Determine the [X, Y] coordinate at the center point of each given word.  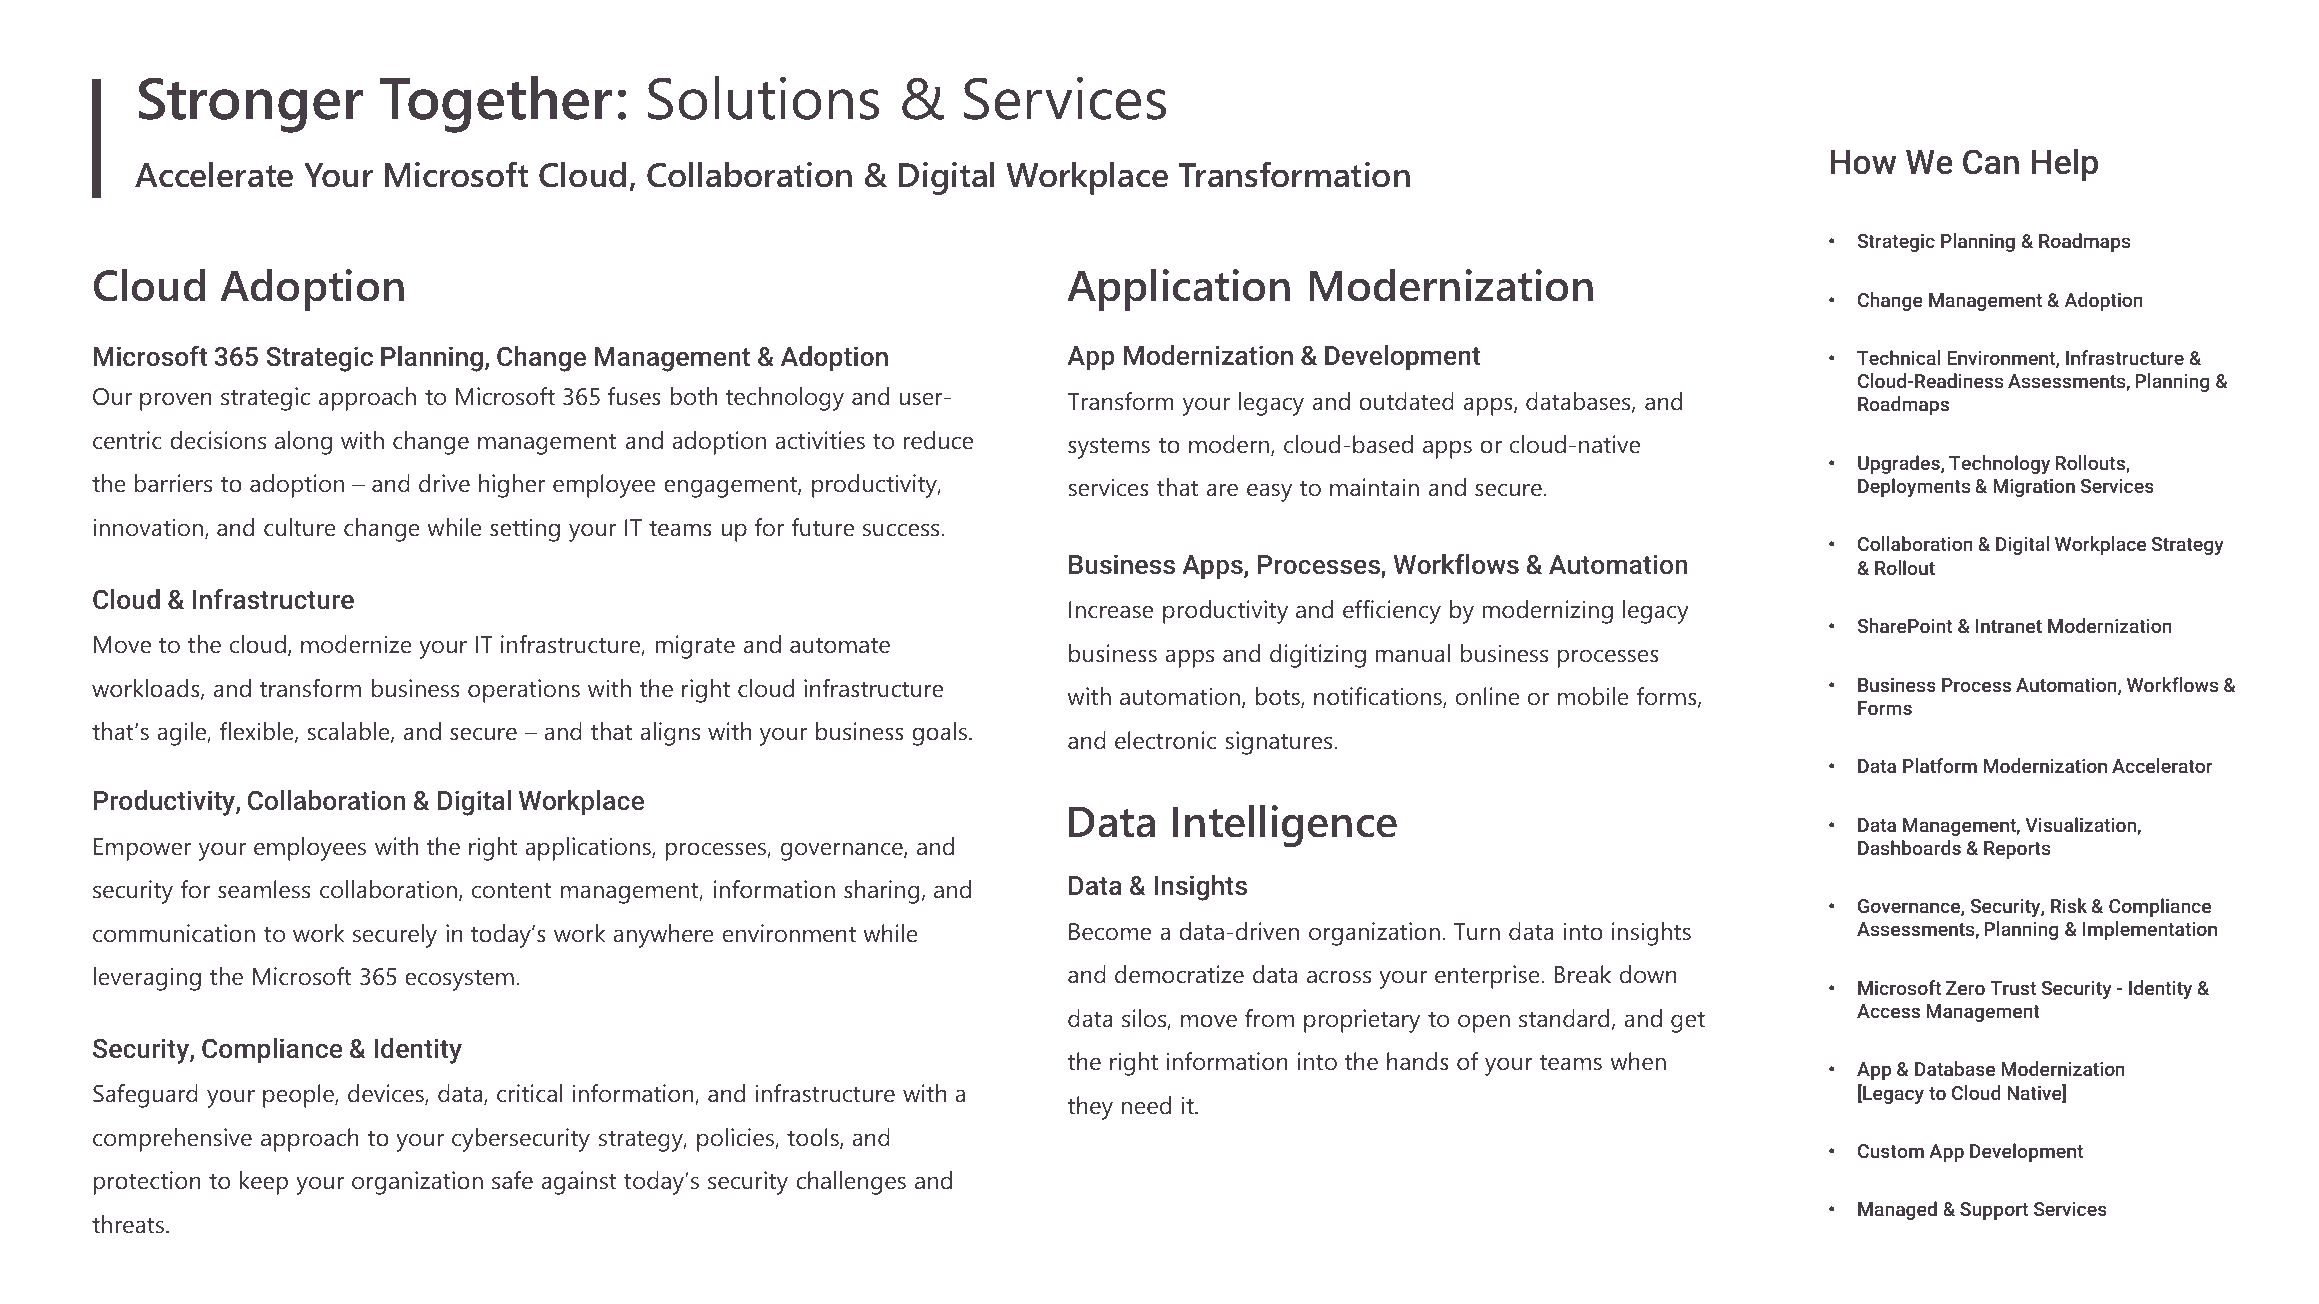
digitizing [1318, 656]
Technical [1898, 357]
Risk [2069, 905]
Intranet [2009, 626]
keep [264, 1183]
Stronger [251, 105]
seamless [264, 889]
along [303, 443]
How [1863, 162]
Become [1110, 932]
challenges [851, 1183]
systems [1109, 448]
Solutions [763, 98]
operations [524, 691]
